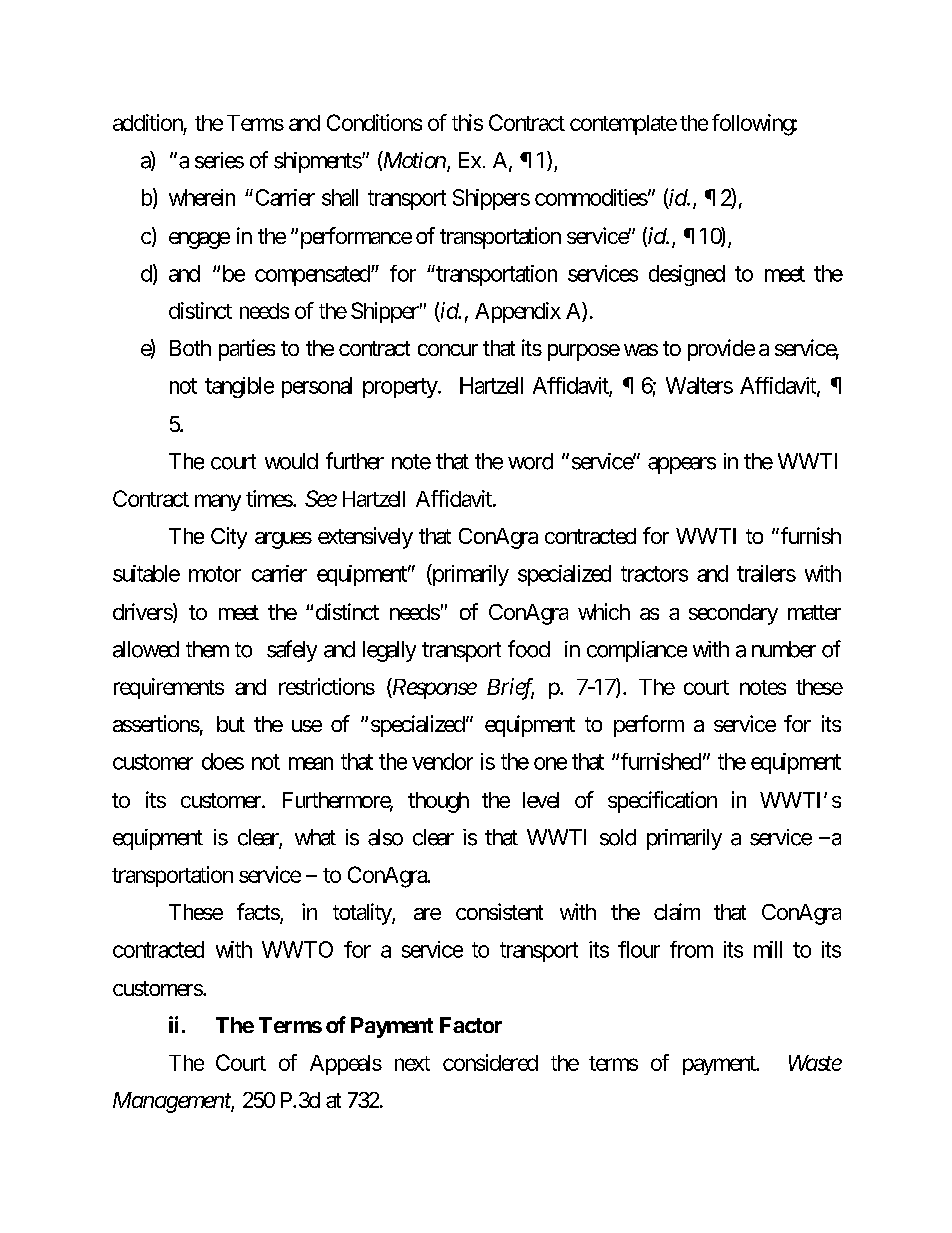 This page has height=1233, width=952. What do you see at coordinates (412, 1063) in the page?
I see `next` at bounding box center [412, 1063].
